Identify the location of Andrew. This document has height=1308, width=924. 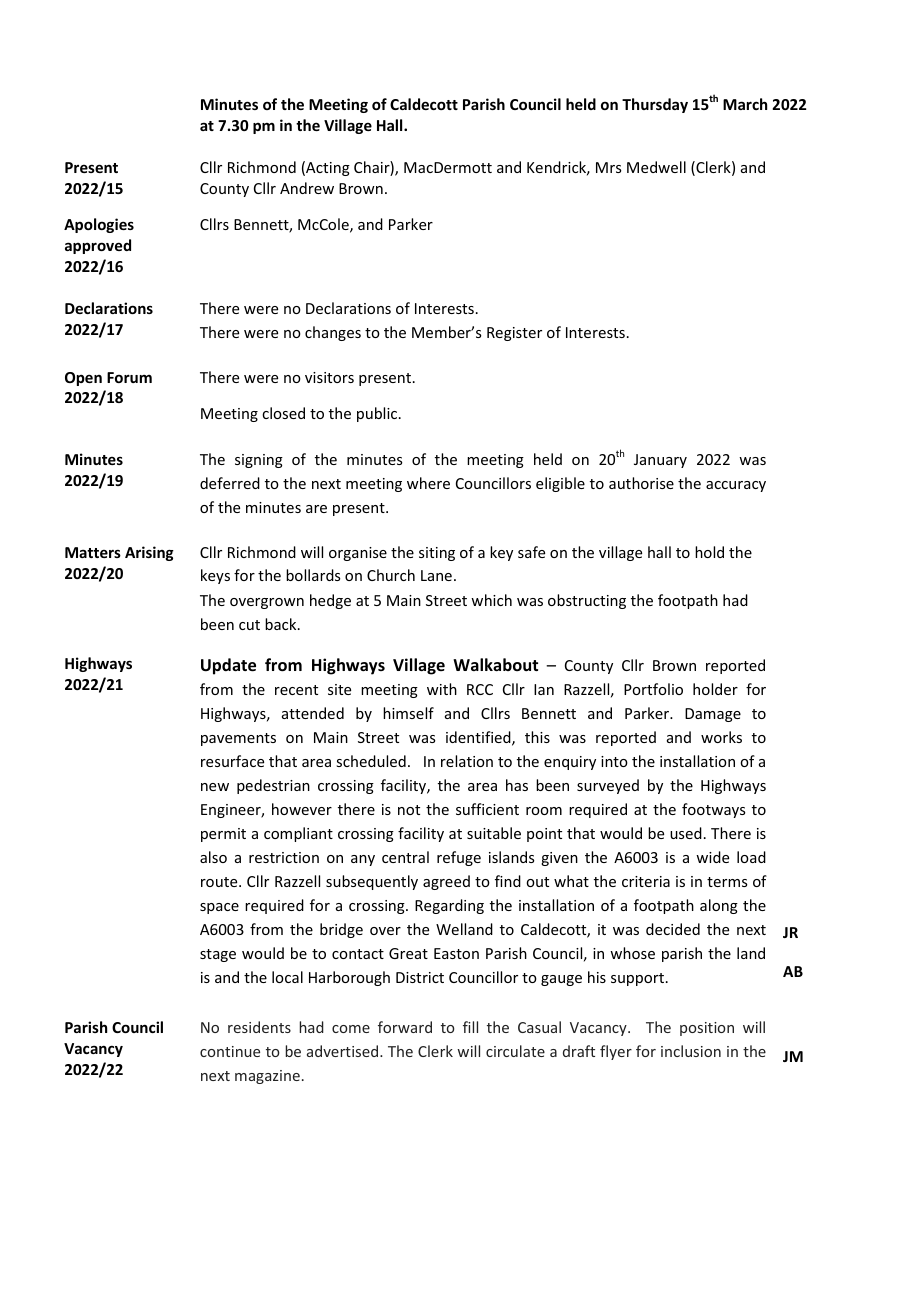
(307, 188).
